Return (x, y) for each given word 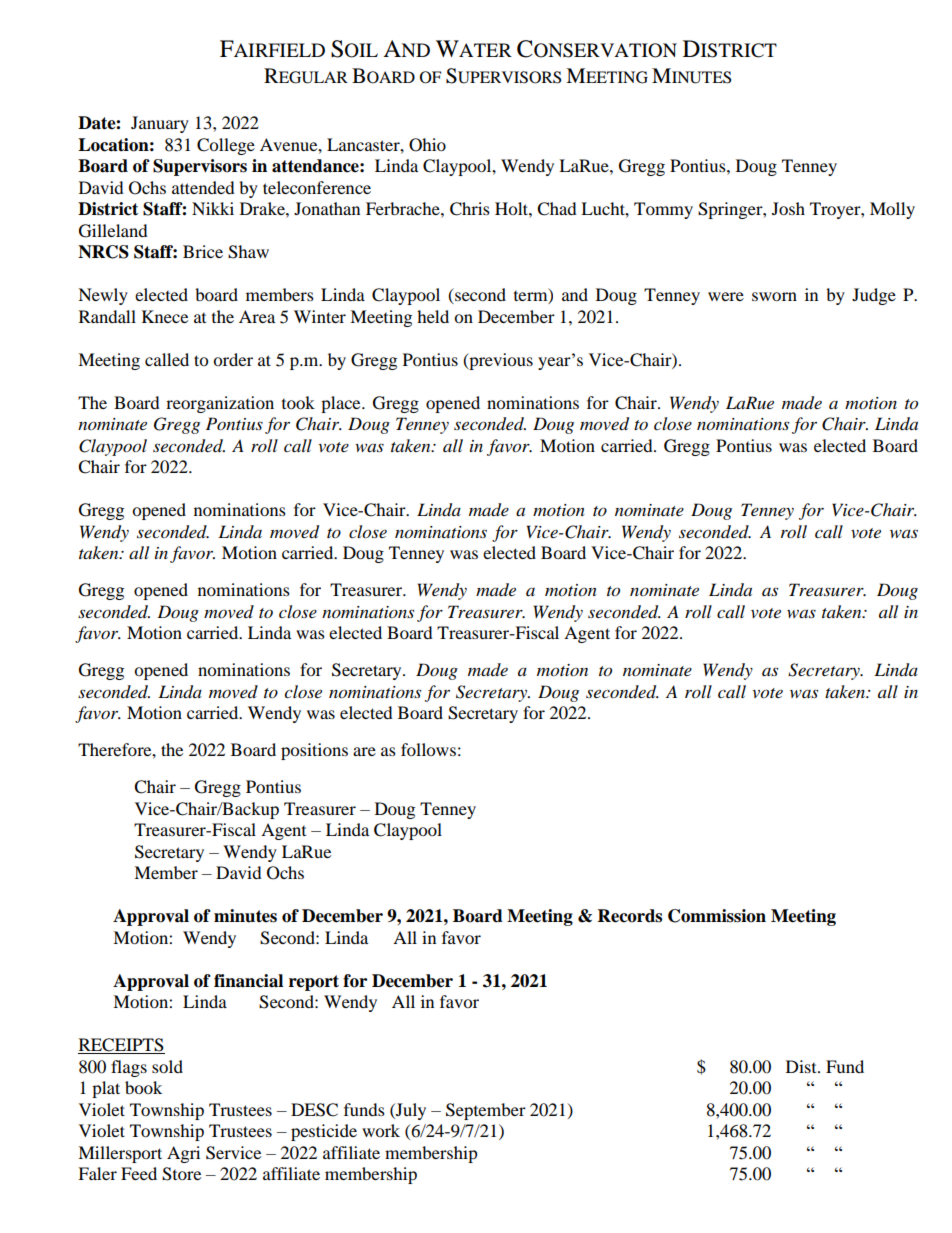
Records (630, 916)
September (486, 1111)
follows (428, 749)
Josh (788, 208)
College (226, 146)
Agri (183, 1154)
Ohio (427, 145)
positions (314, 751)
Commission (717, 916)
